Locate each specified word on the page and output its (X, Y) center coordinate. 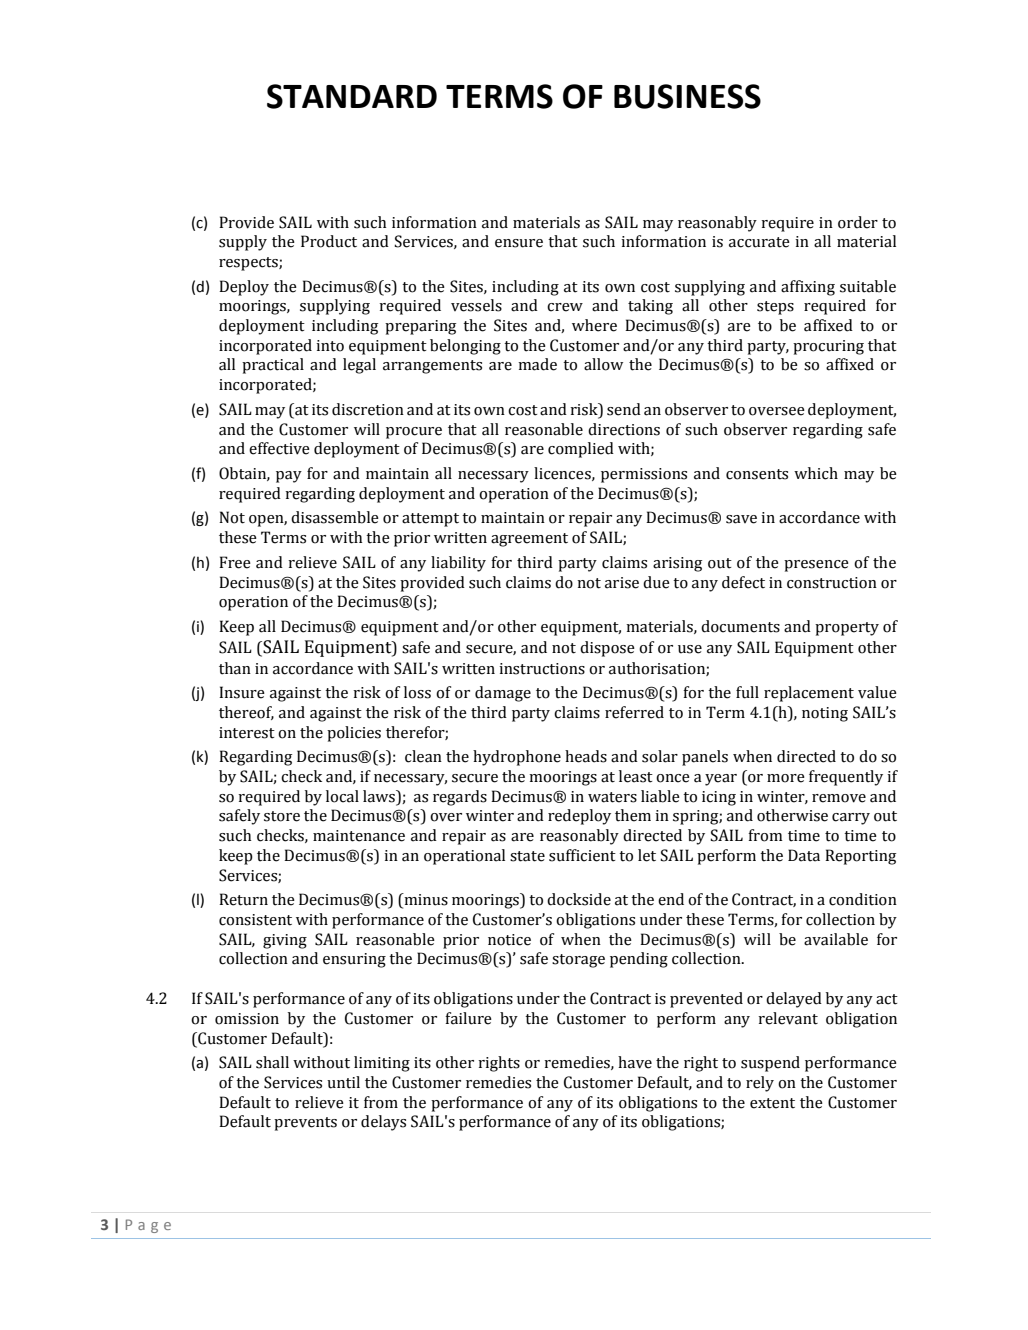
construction (832, 583)
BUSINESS (687, 96)
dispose (607, 649)
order (858, 222)
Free (235, 562)
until (343, 1082)
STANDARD (352, 96)
